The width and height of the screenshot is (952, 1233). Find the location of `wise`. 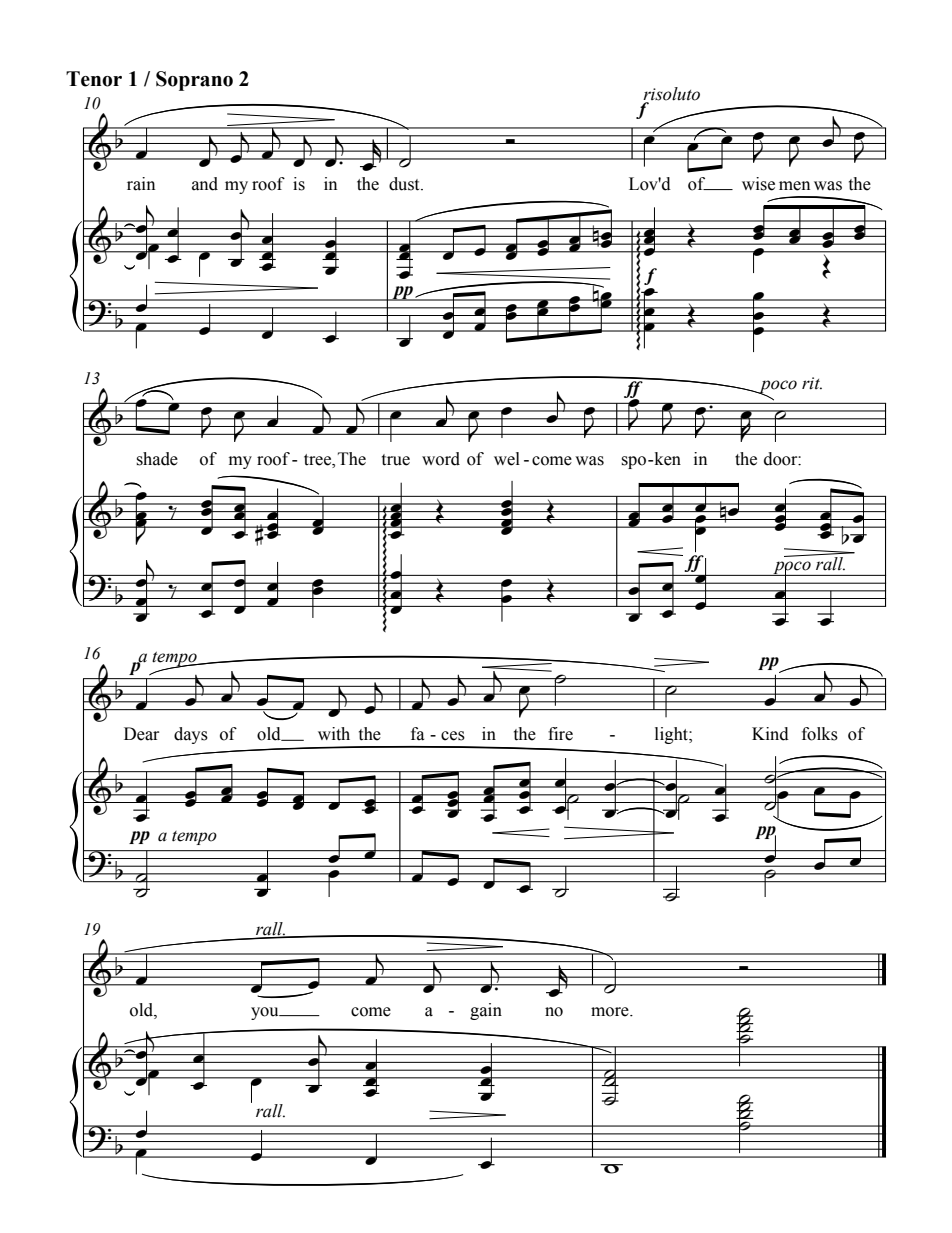

wise is located at coordinates (758, 184).
